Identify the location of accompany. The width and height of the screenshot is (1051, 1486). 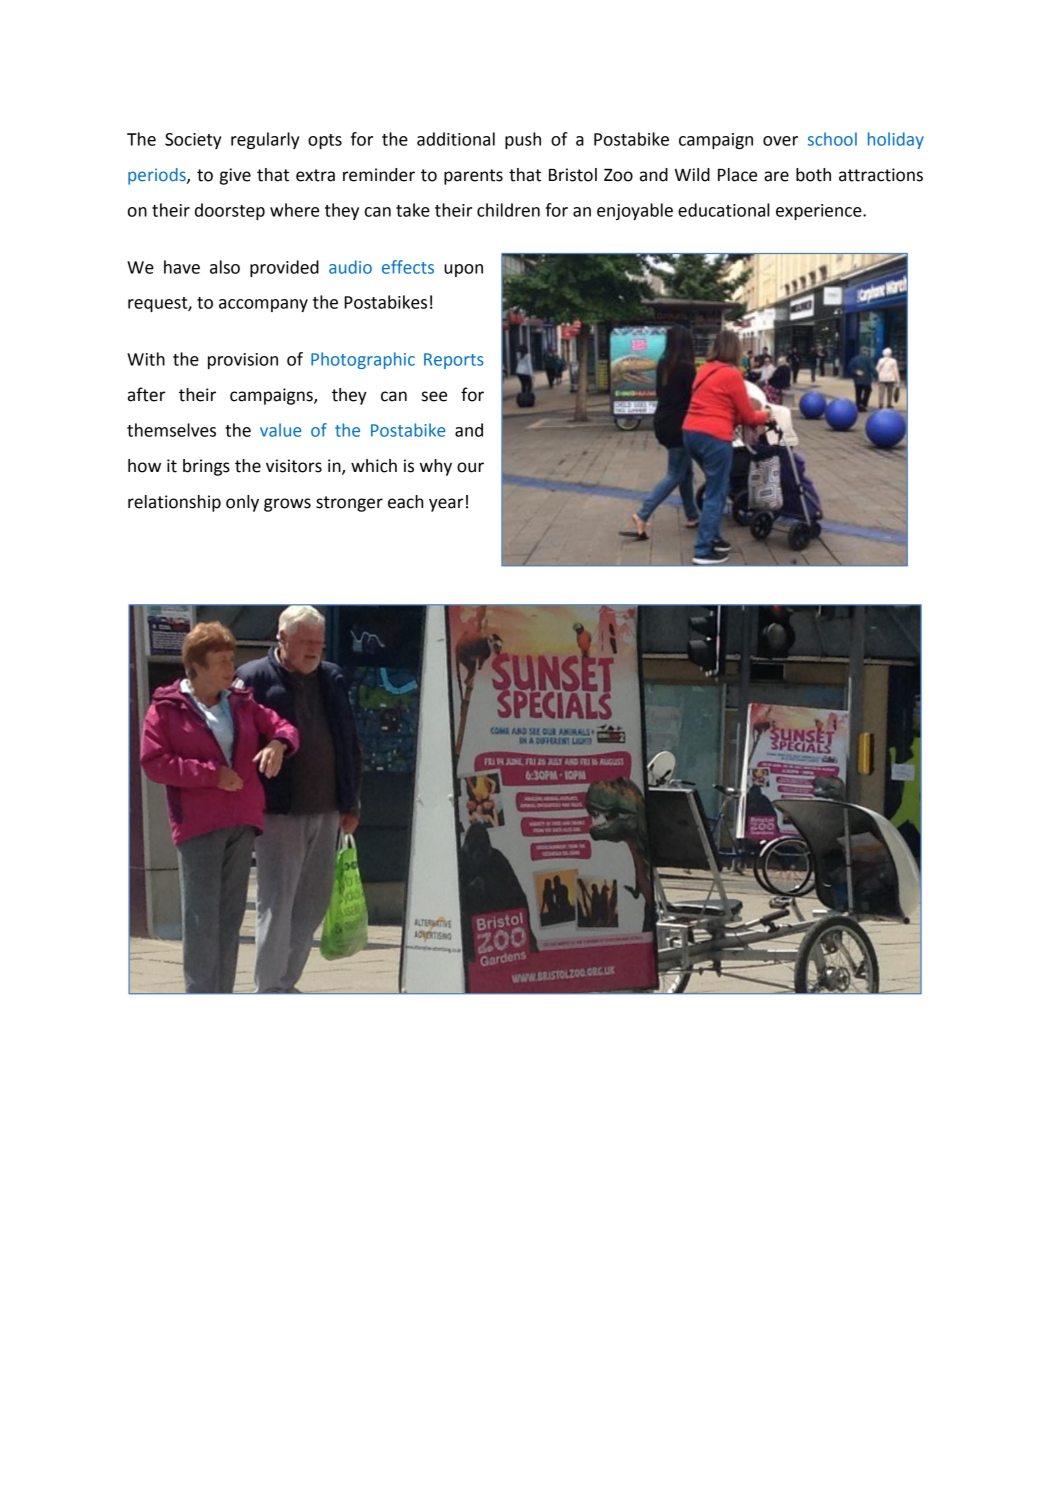
(263, 305).
